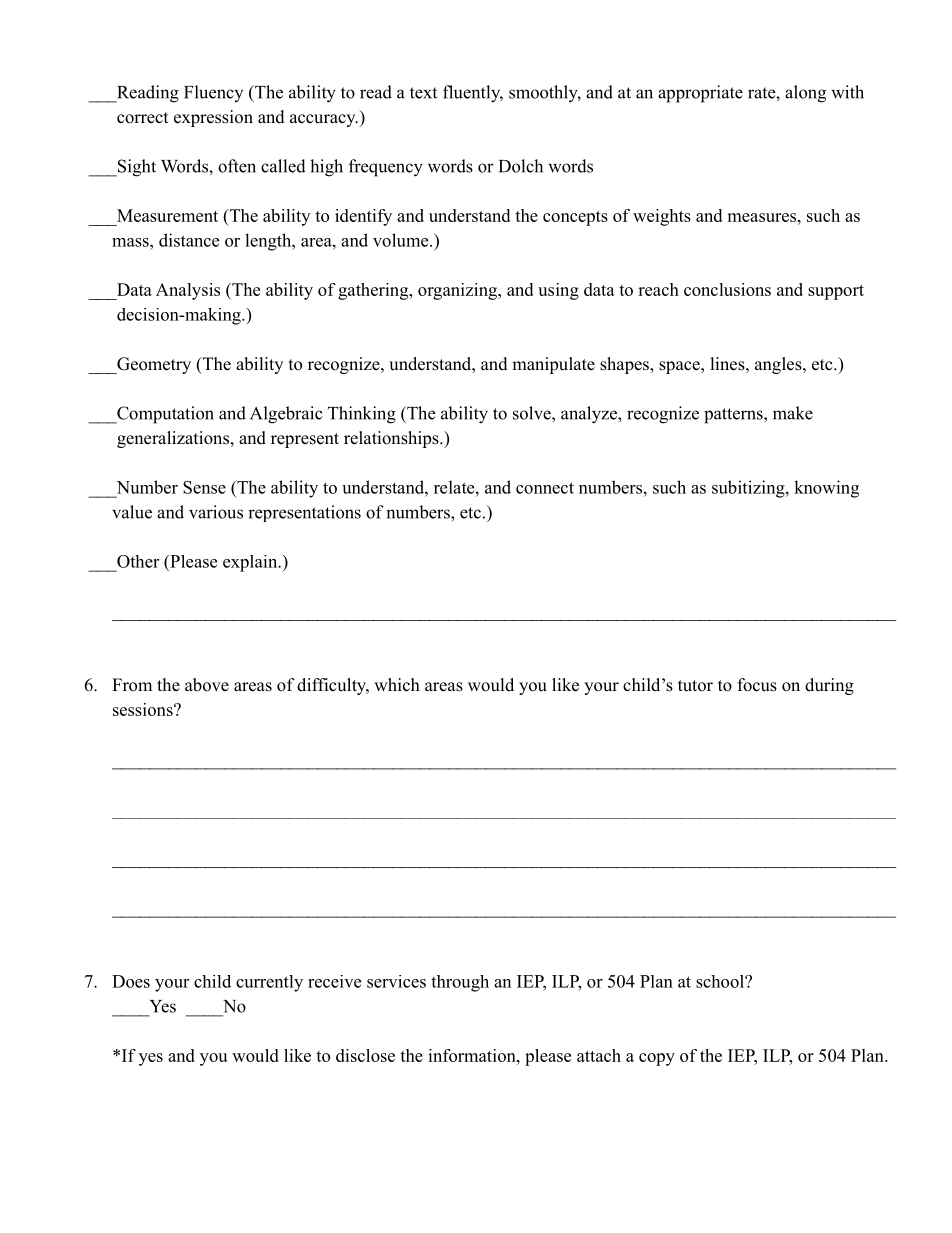 Image resolution: width=952 pixels, height=1233 pixels. I want to click on organizing, so click(458, 291).
